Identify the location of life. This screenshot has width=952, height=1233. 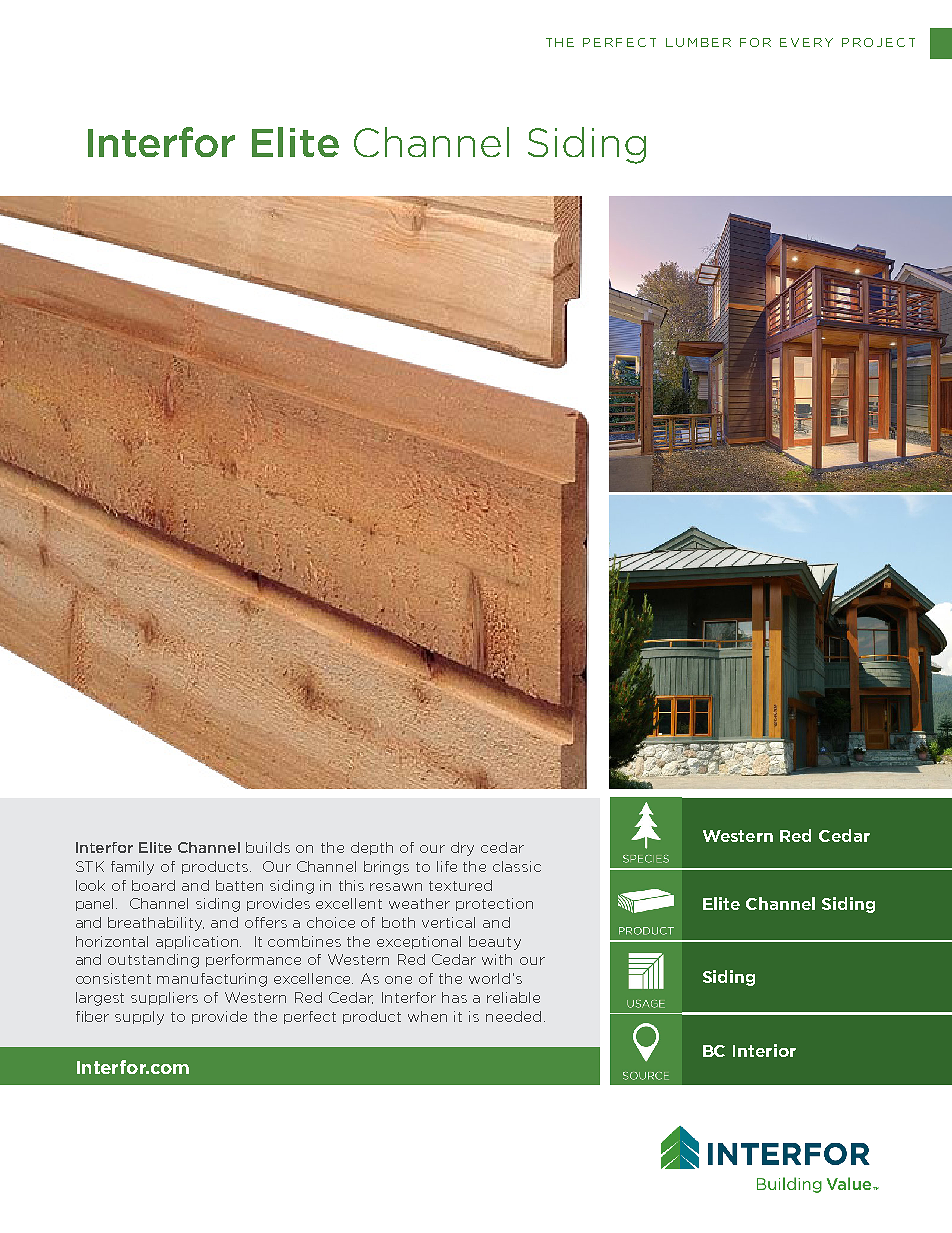
(447, 866).
